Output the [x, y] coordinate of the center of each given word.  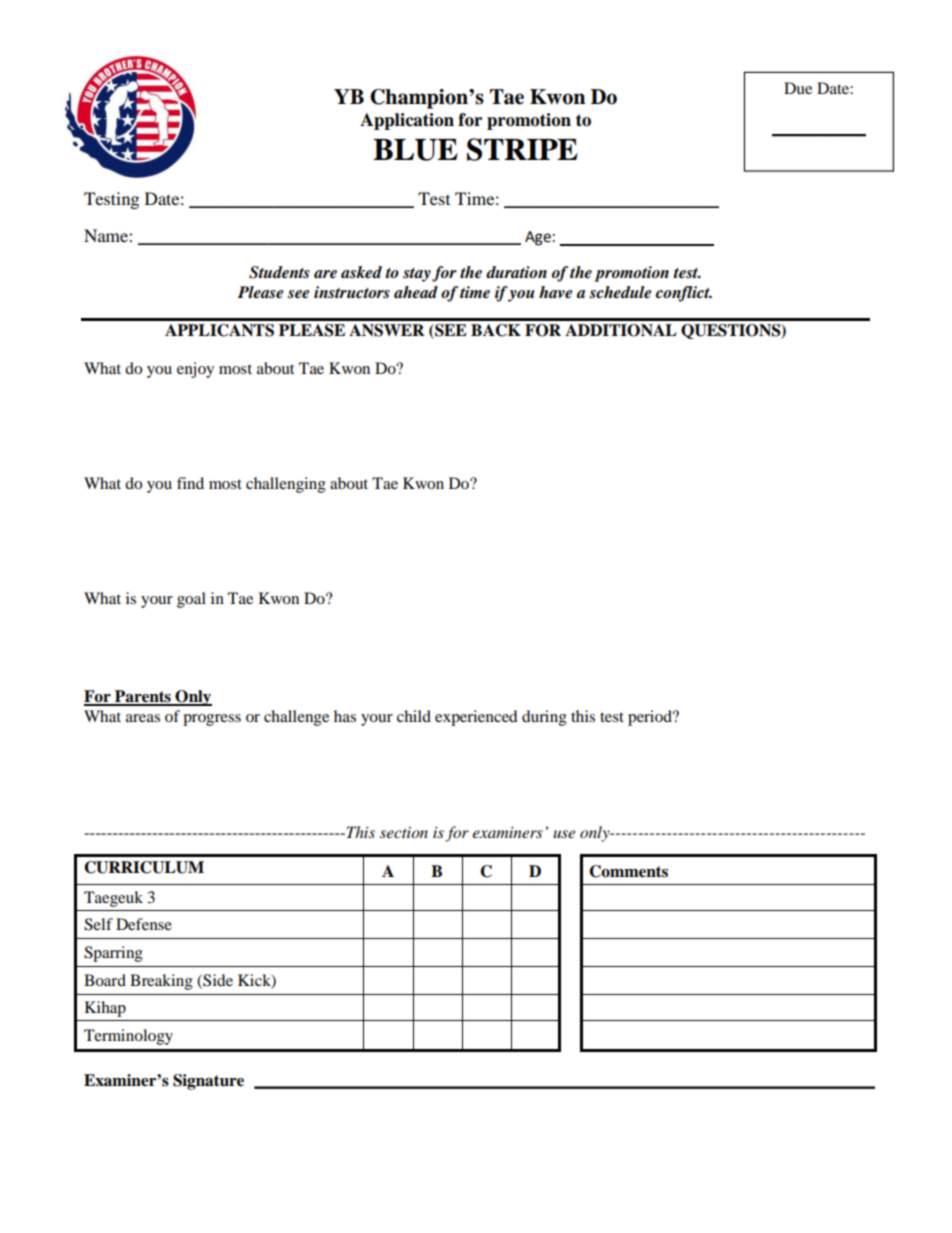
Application [407, 121]
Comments [628, 871]
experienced [476, 718]
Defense [144, 924]
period [651, 718]
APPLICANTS [219, 330]
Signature [208, 1082]
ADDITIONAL [621, 330]
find [190, 483]
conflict [684, 294]
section [404, 832]
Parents [143, 697]
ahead [416, 292]
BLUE [415, 150]
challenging [286, 485]
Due [798, 88]
